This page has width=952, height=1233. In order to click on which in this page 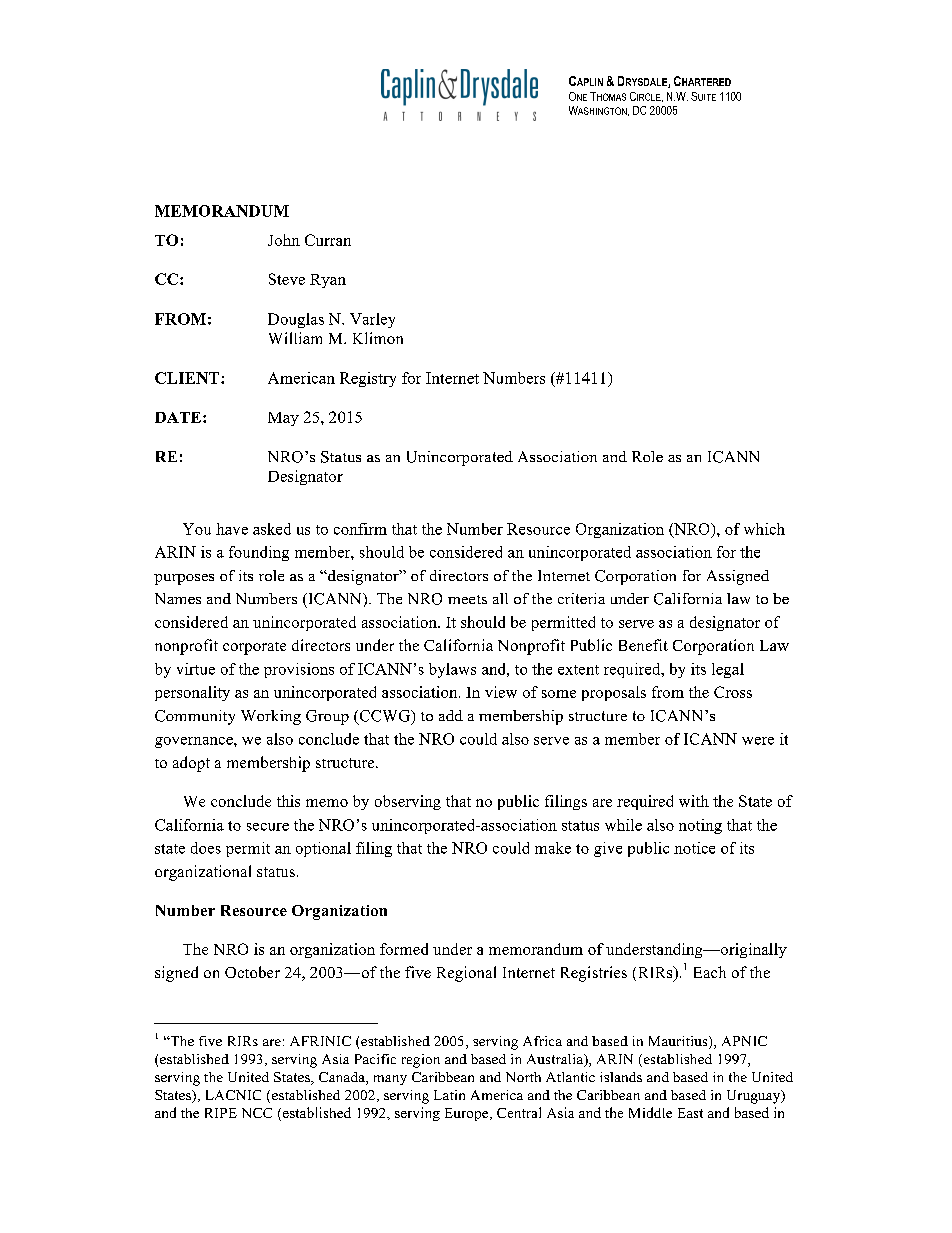, I will do `click(764, 529)`.
